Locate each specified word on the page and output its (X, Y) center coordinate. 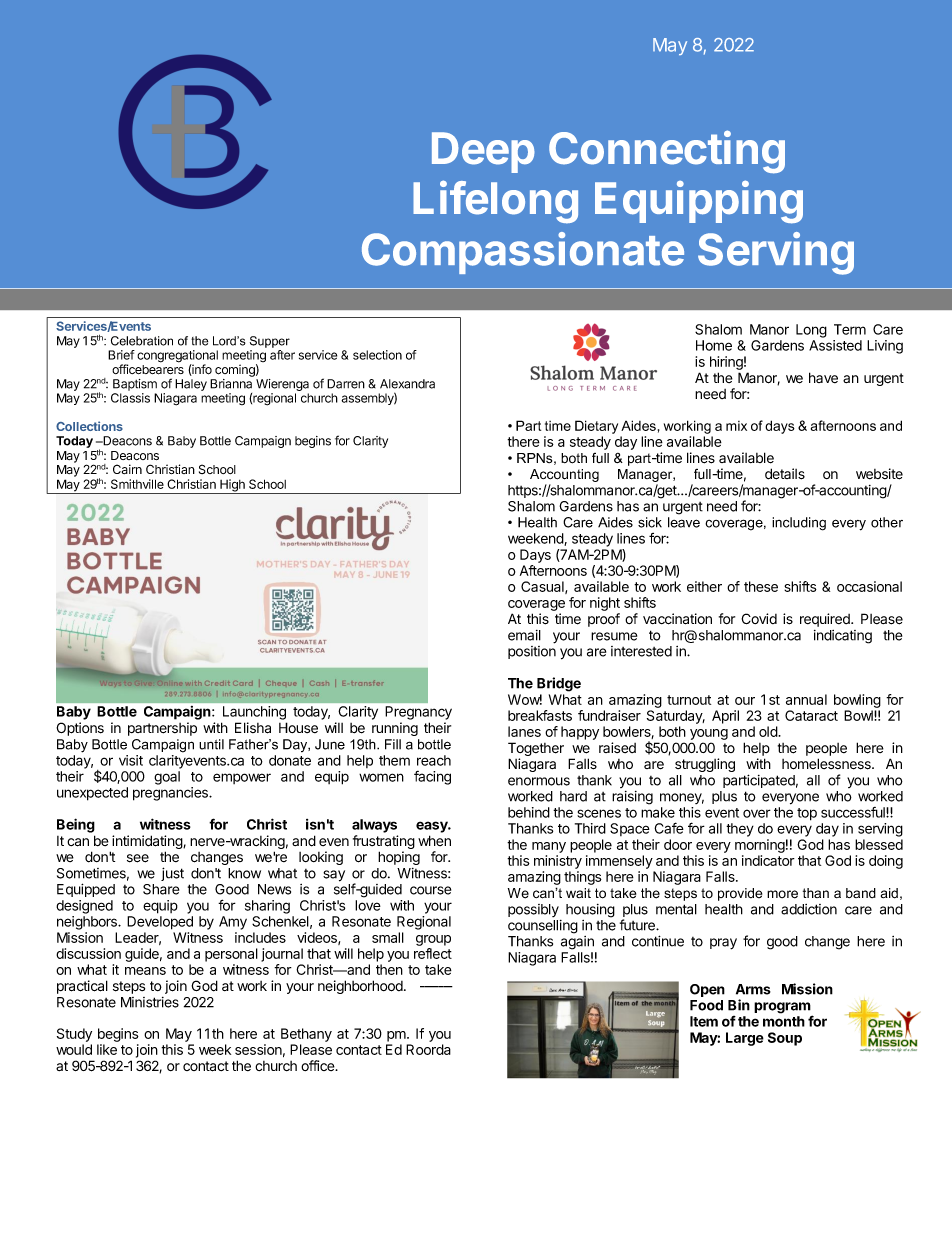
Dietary (596, 427)
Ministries (150, 1002)
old (769, 731)
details (785, 474)
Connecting (667, 152)
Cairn (127, 469)
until (211, 744)
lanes (524, 731)
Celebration (142, 341)
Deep (483, 152)
